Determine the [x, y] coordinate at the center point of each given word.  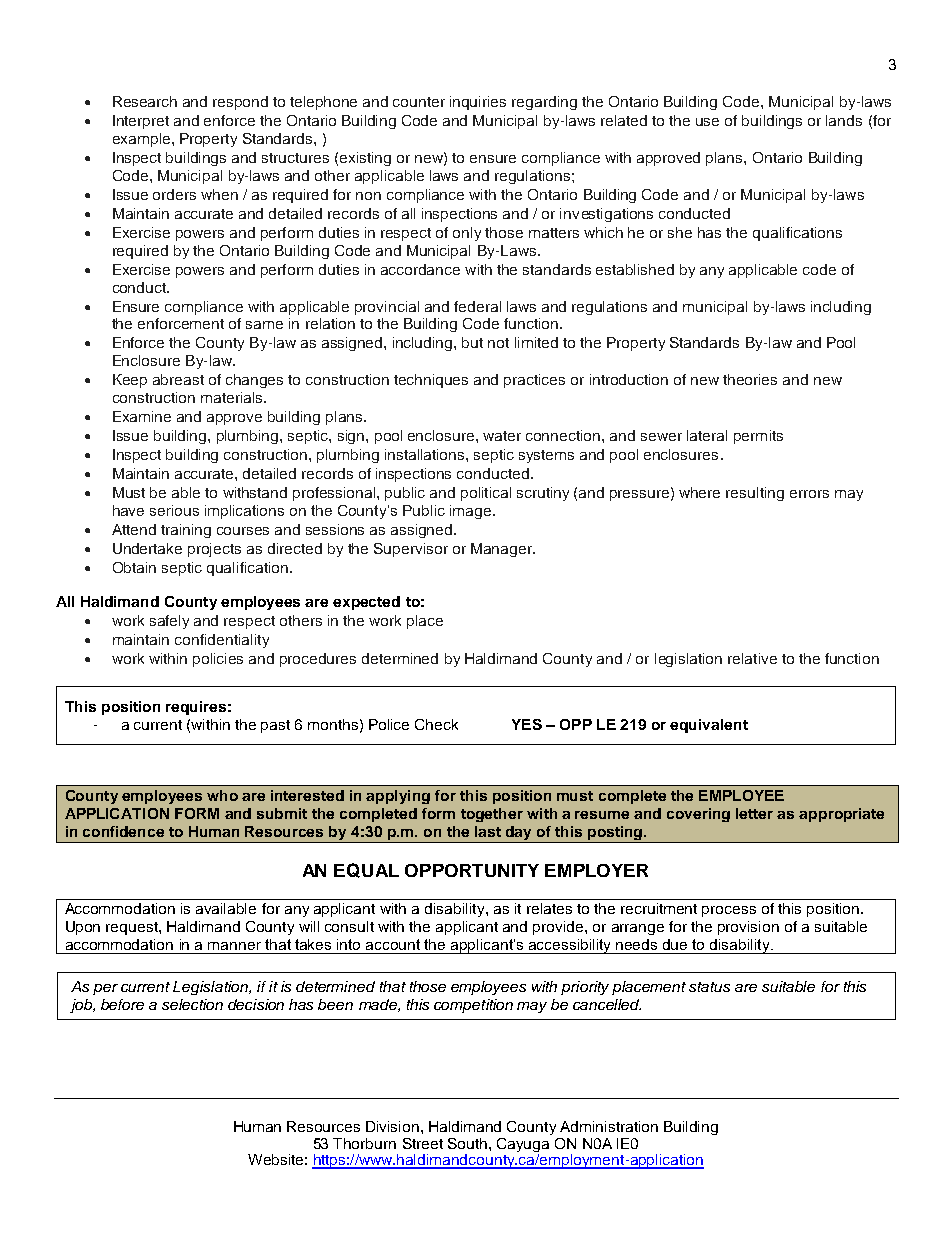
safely [169, 622]
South [467, 1143]
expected [366, 603]
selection [192, 1004]
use [707, 122]
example [143, 140]
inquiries [478, 103]
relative [752, 658]
